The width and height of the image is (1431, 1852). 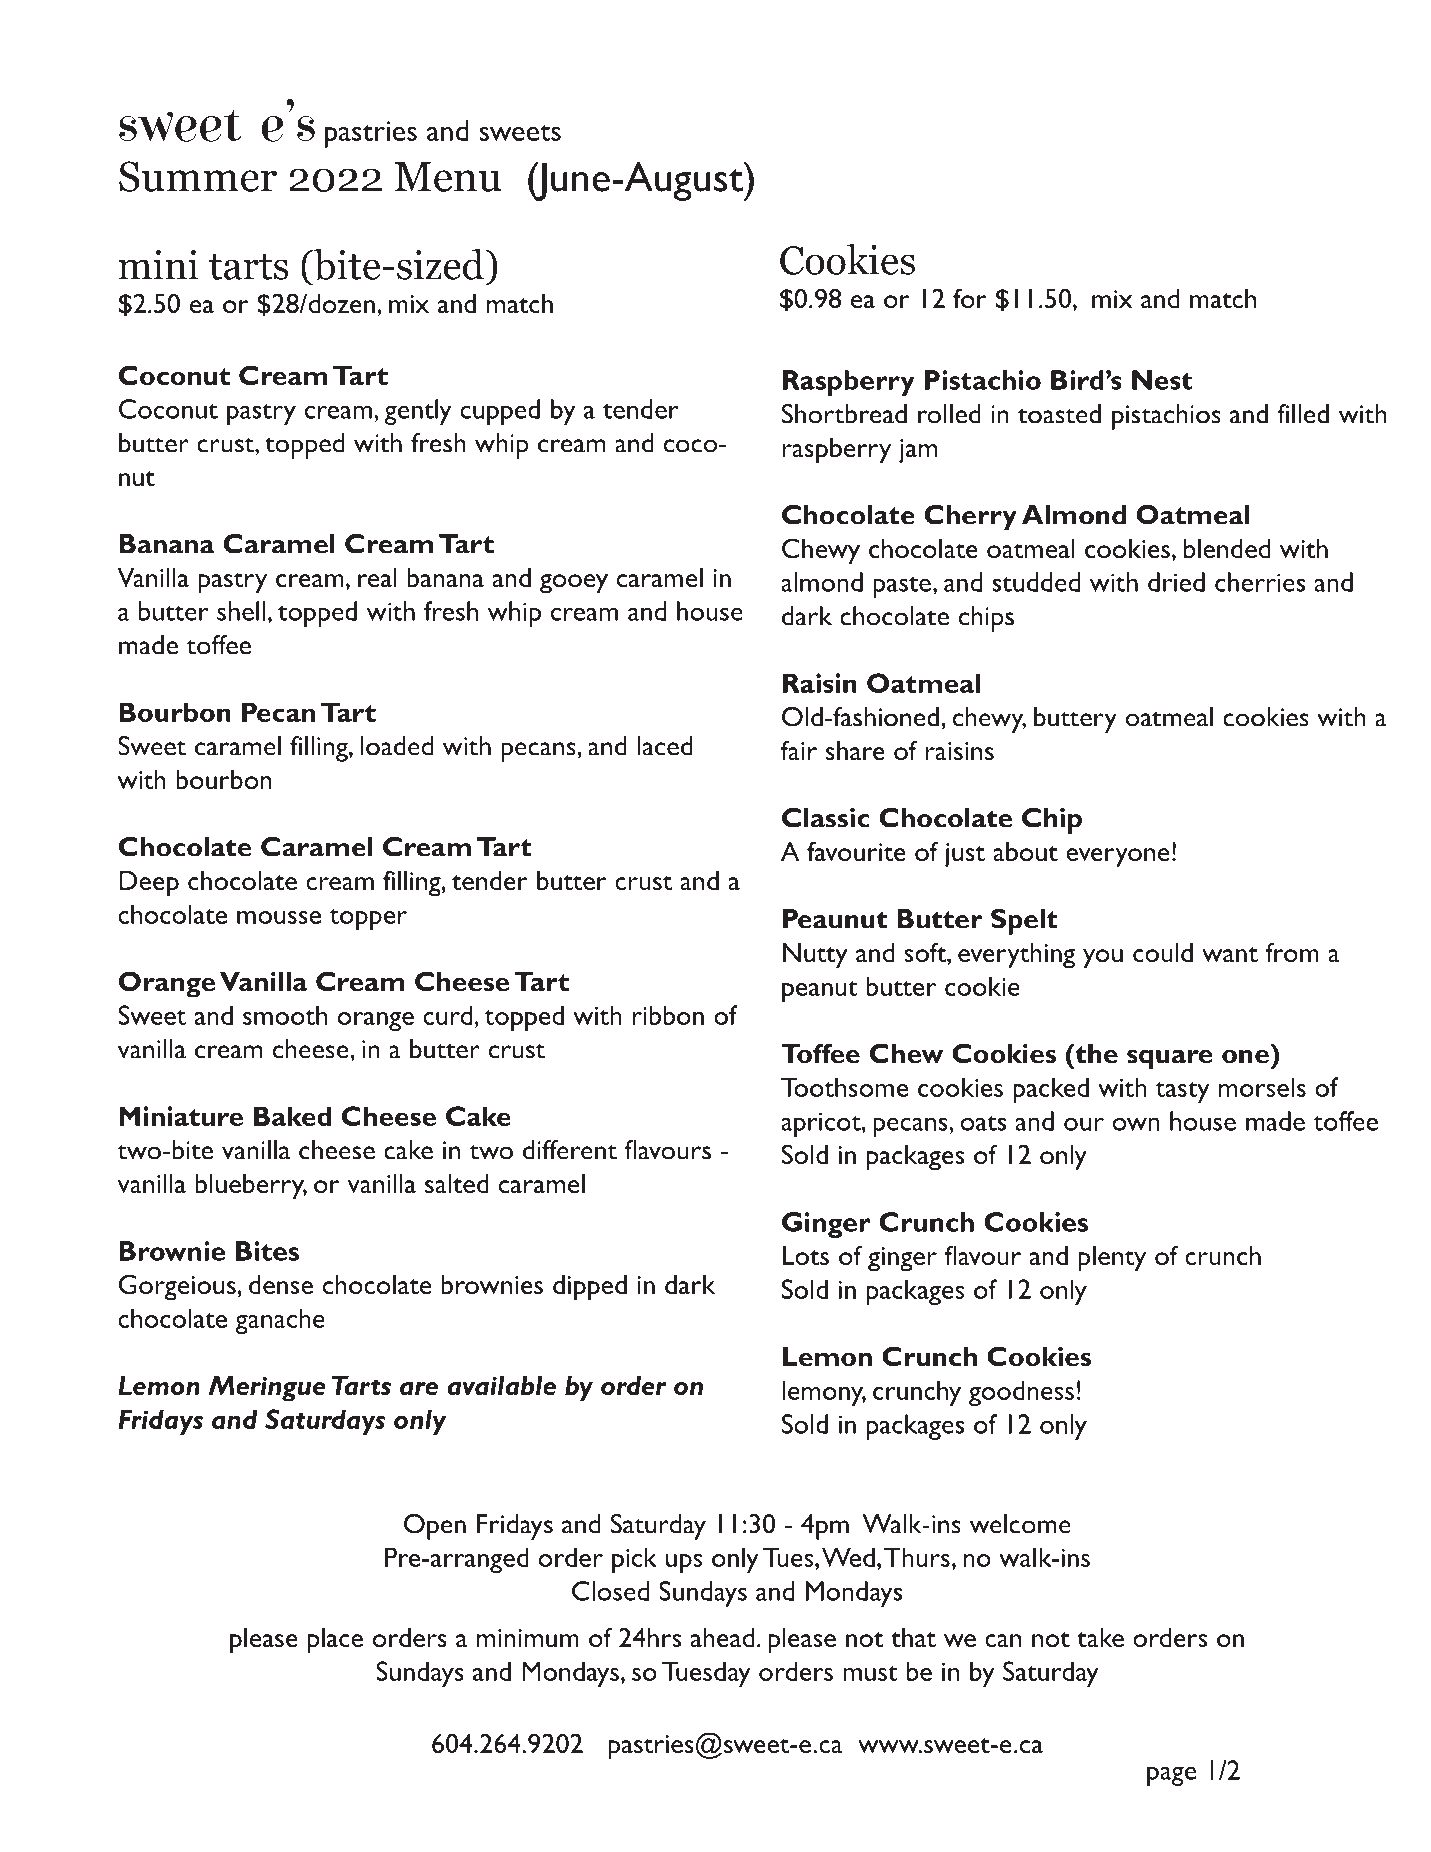 I want to click on ganache, so click(x=280, y=1321).
